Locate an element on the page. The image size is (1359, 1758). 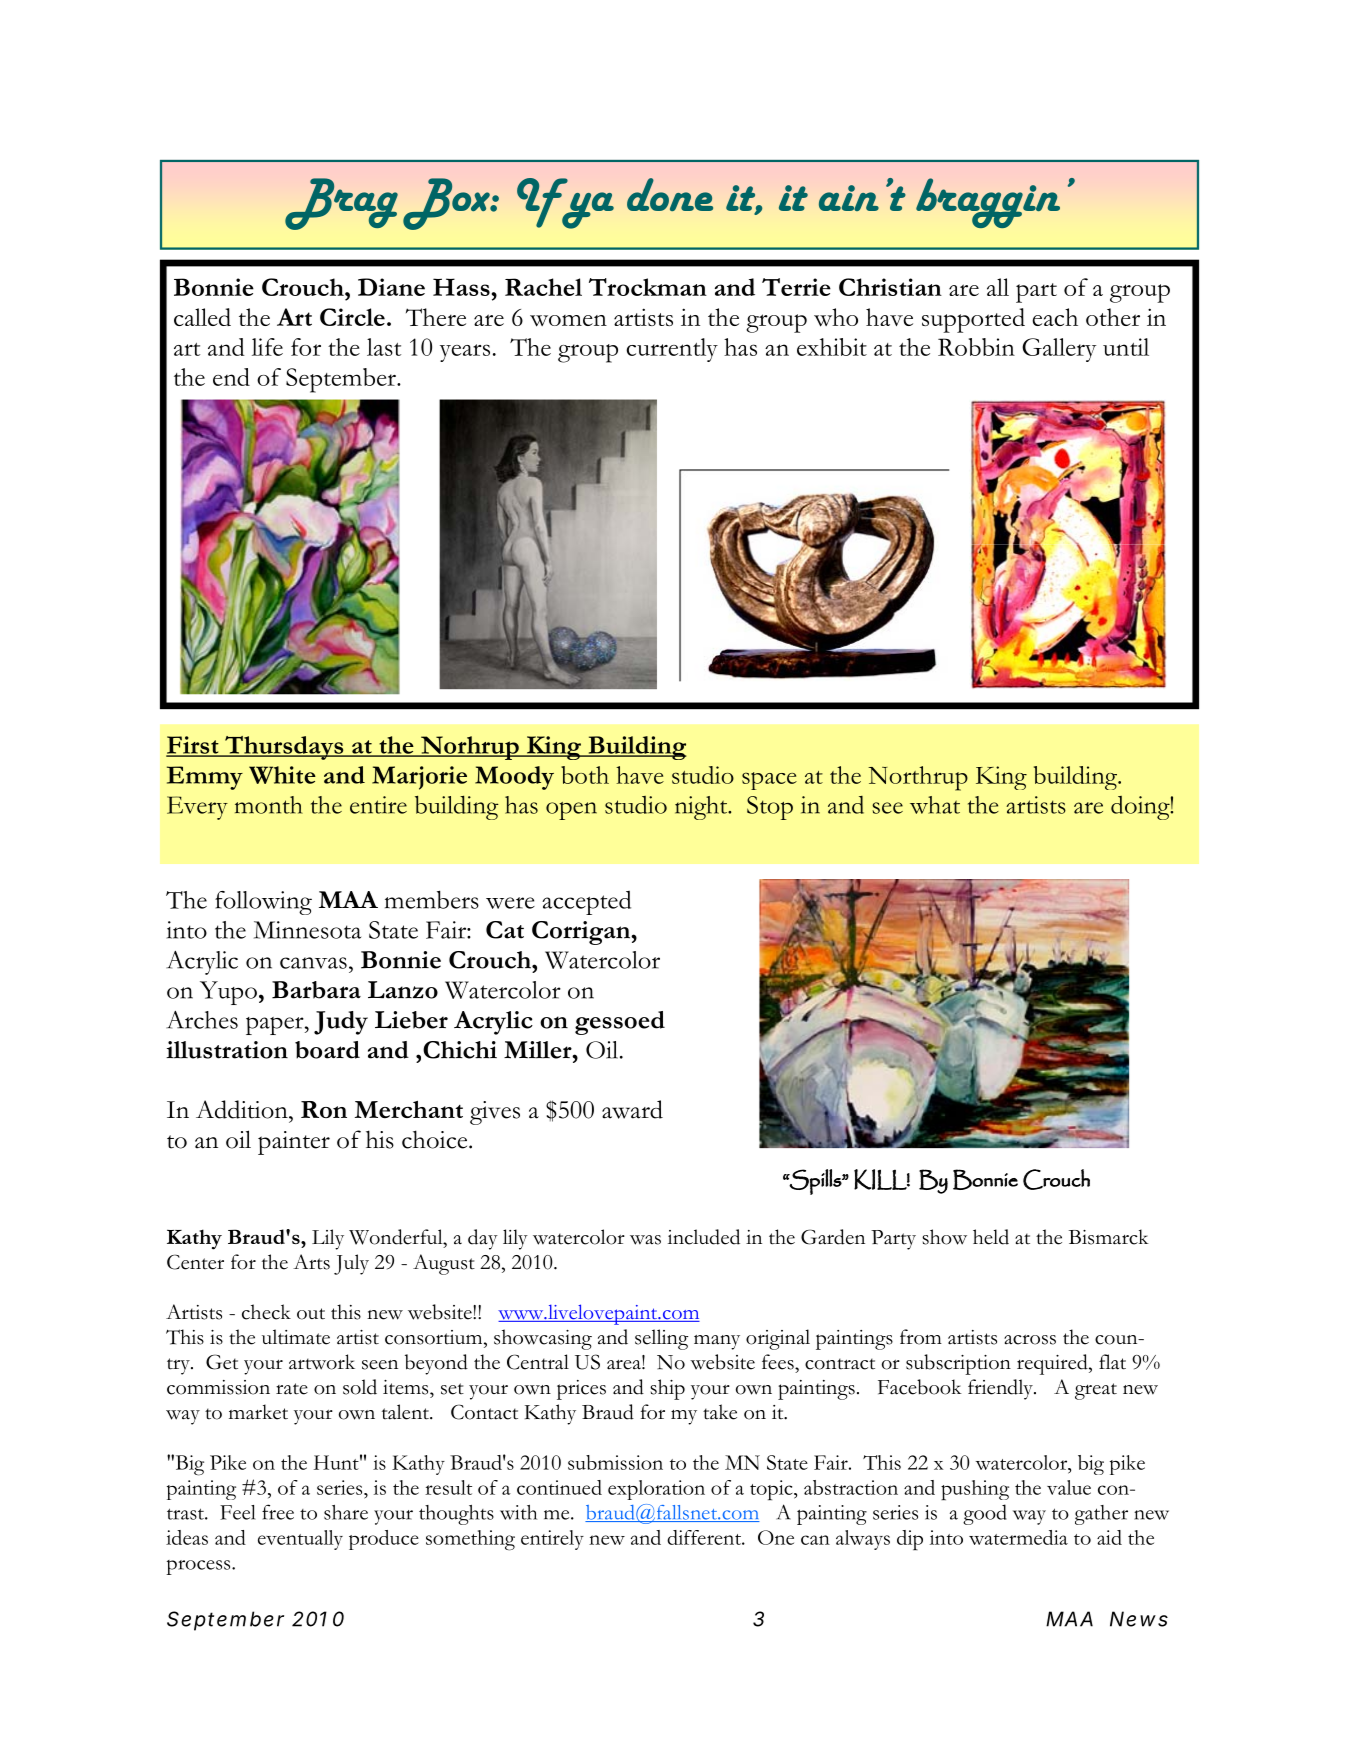
eventually is located at coordinates (300, 1540).
